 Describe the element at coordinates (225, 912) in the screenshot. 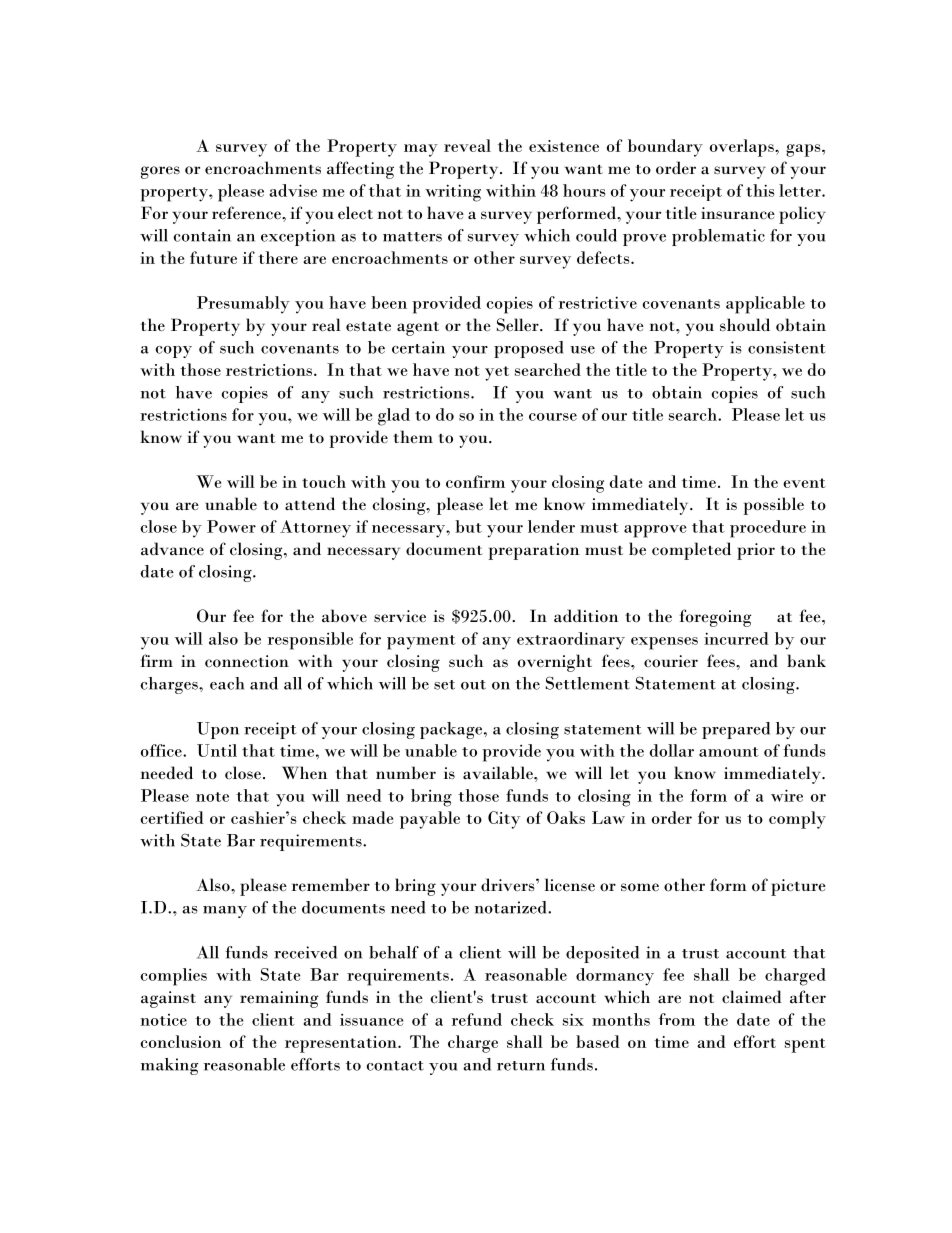

I see `many` at that location.
